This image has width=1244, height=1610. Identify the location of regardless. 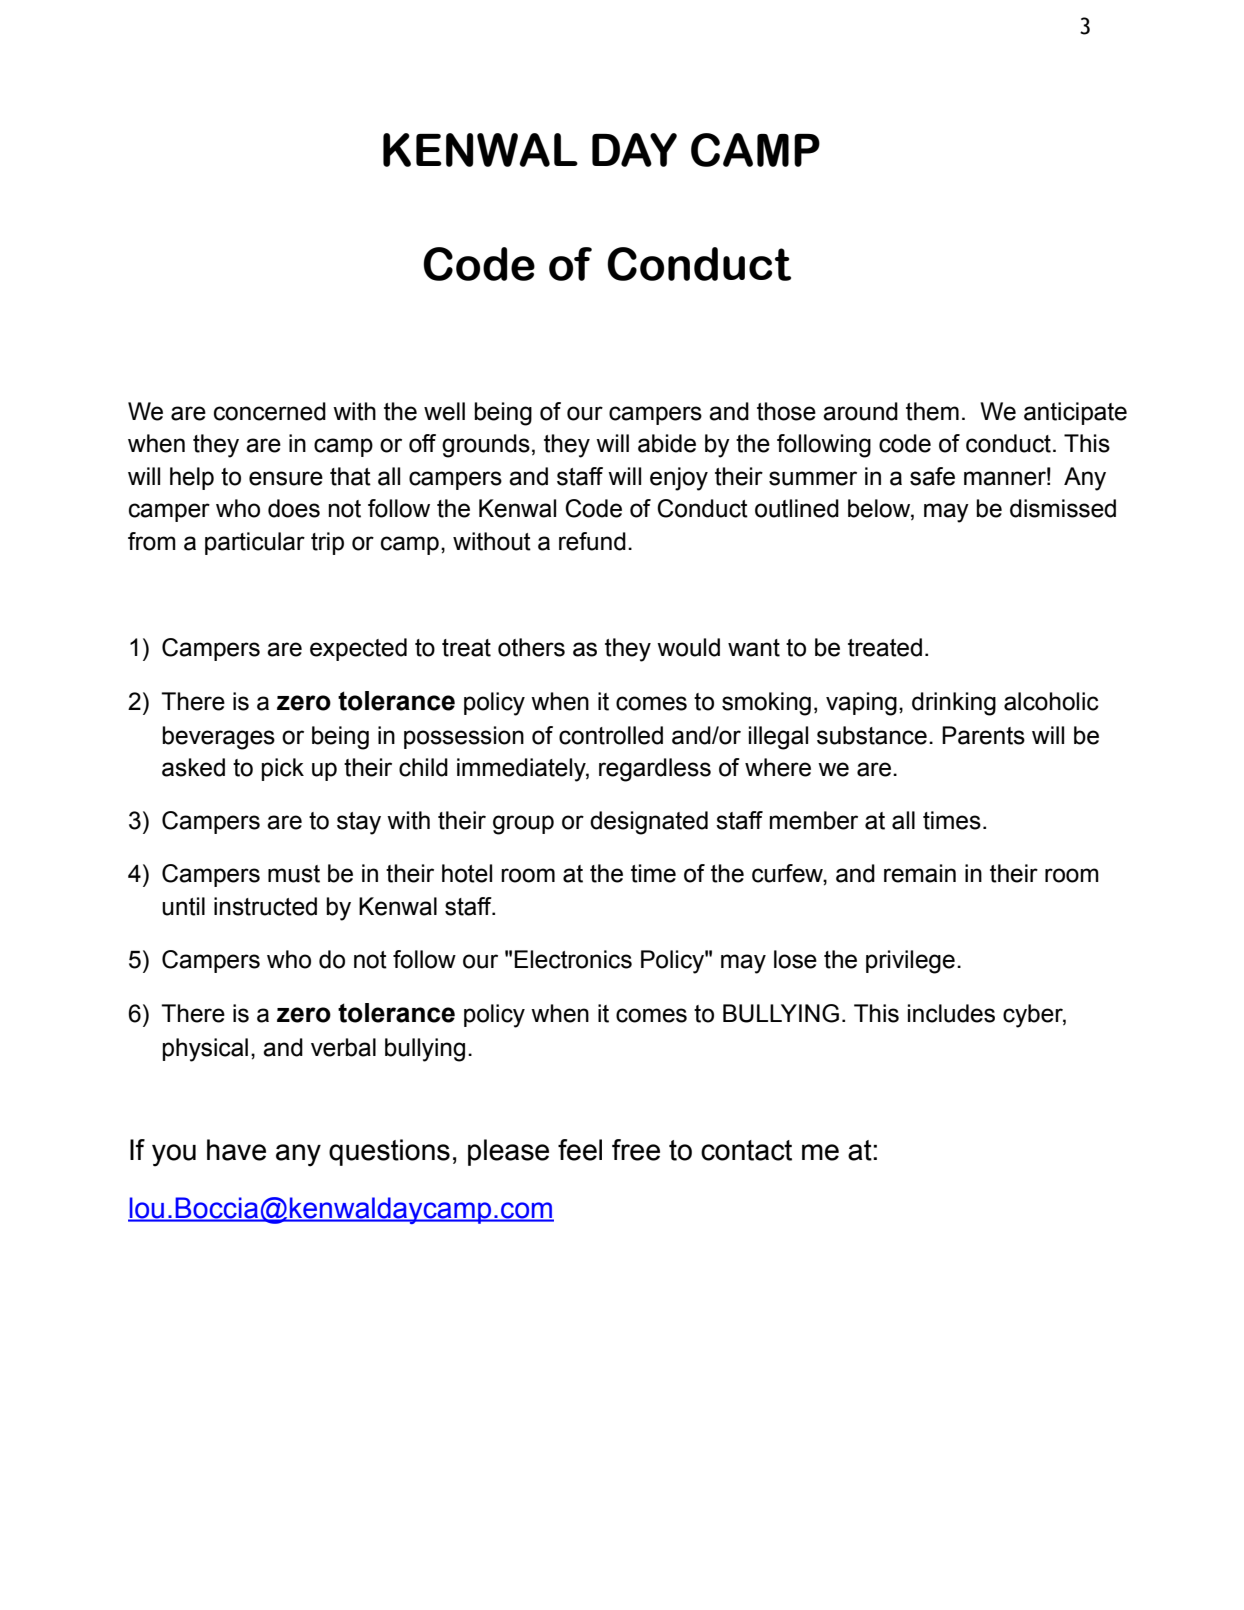
(655, 770).
